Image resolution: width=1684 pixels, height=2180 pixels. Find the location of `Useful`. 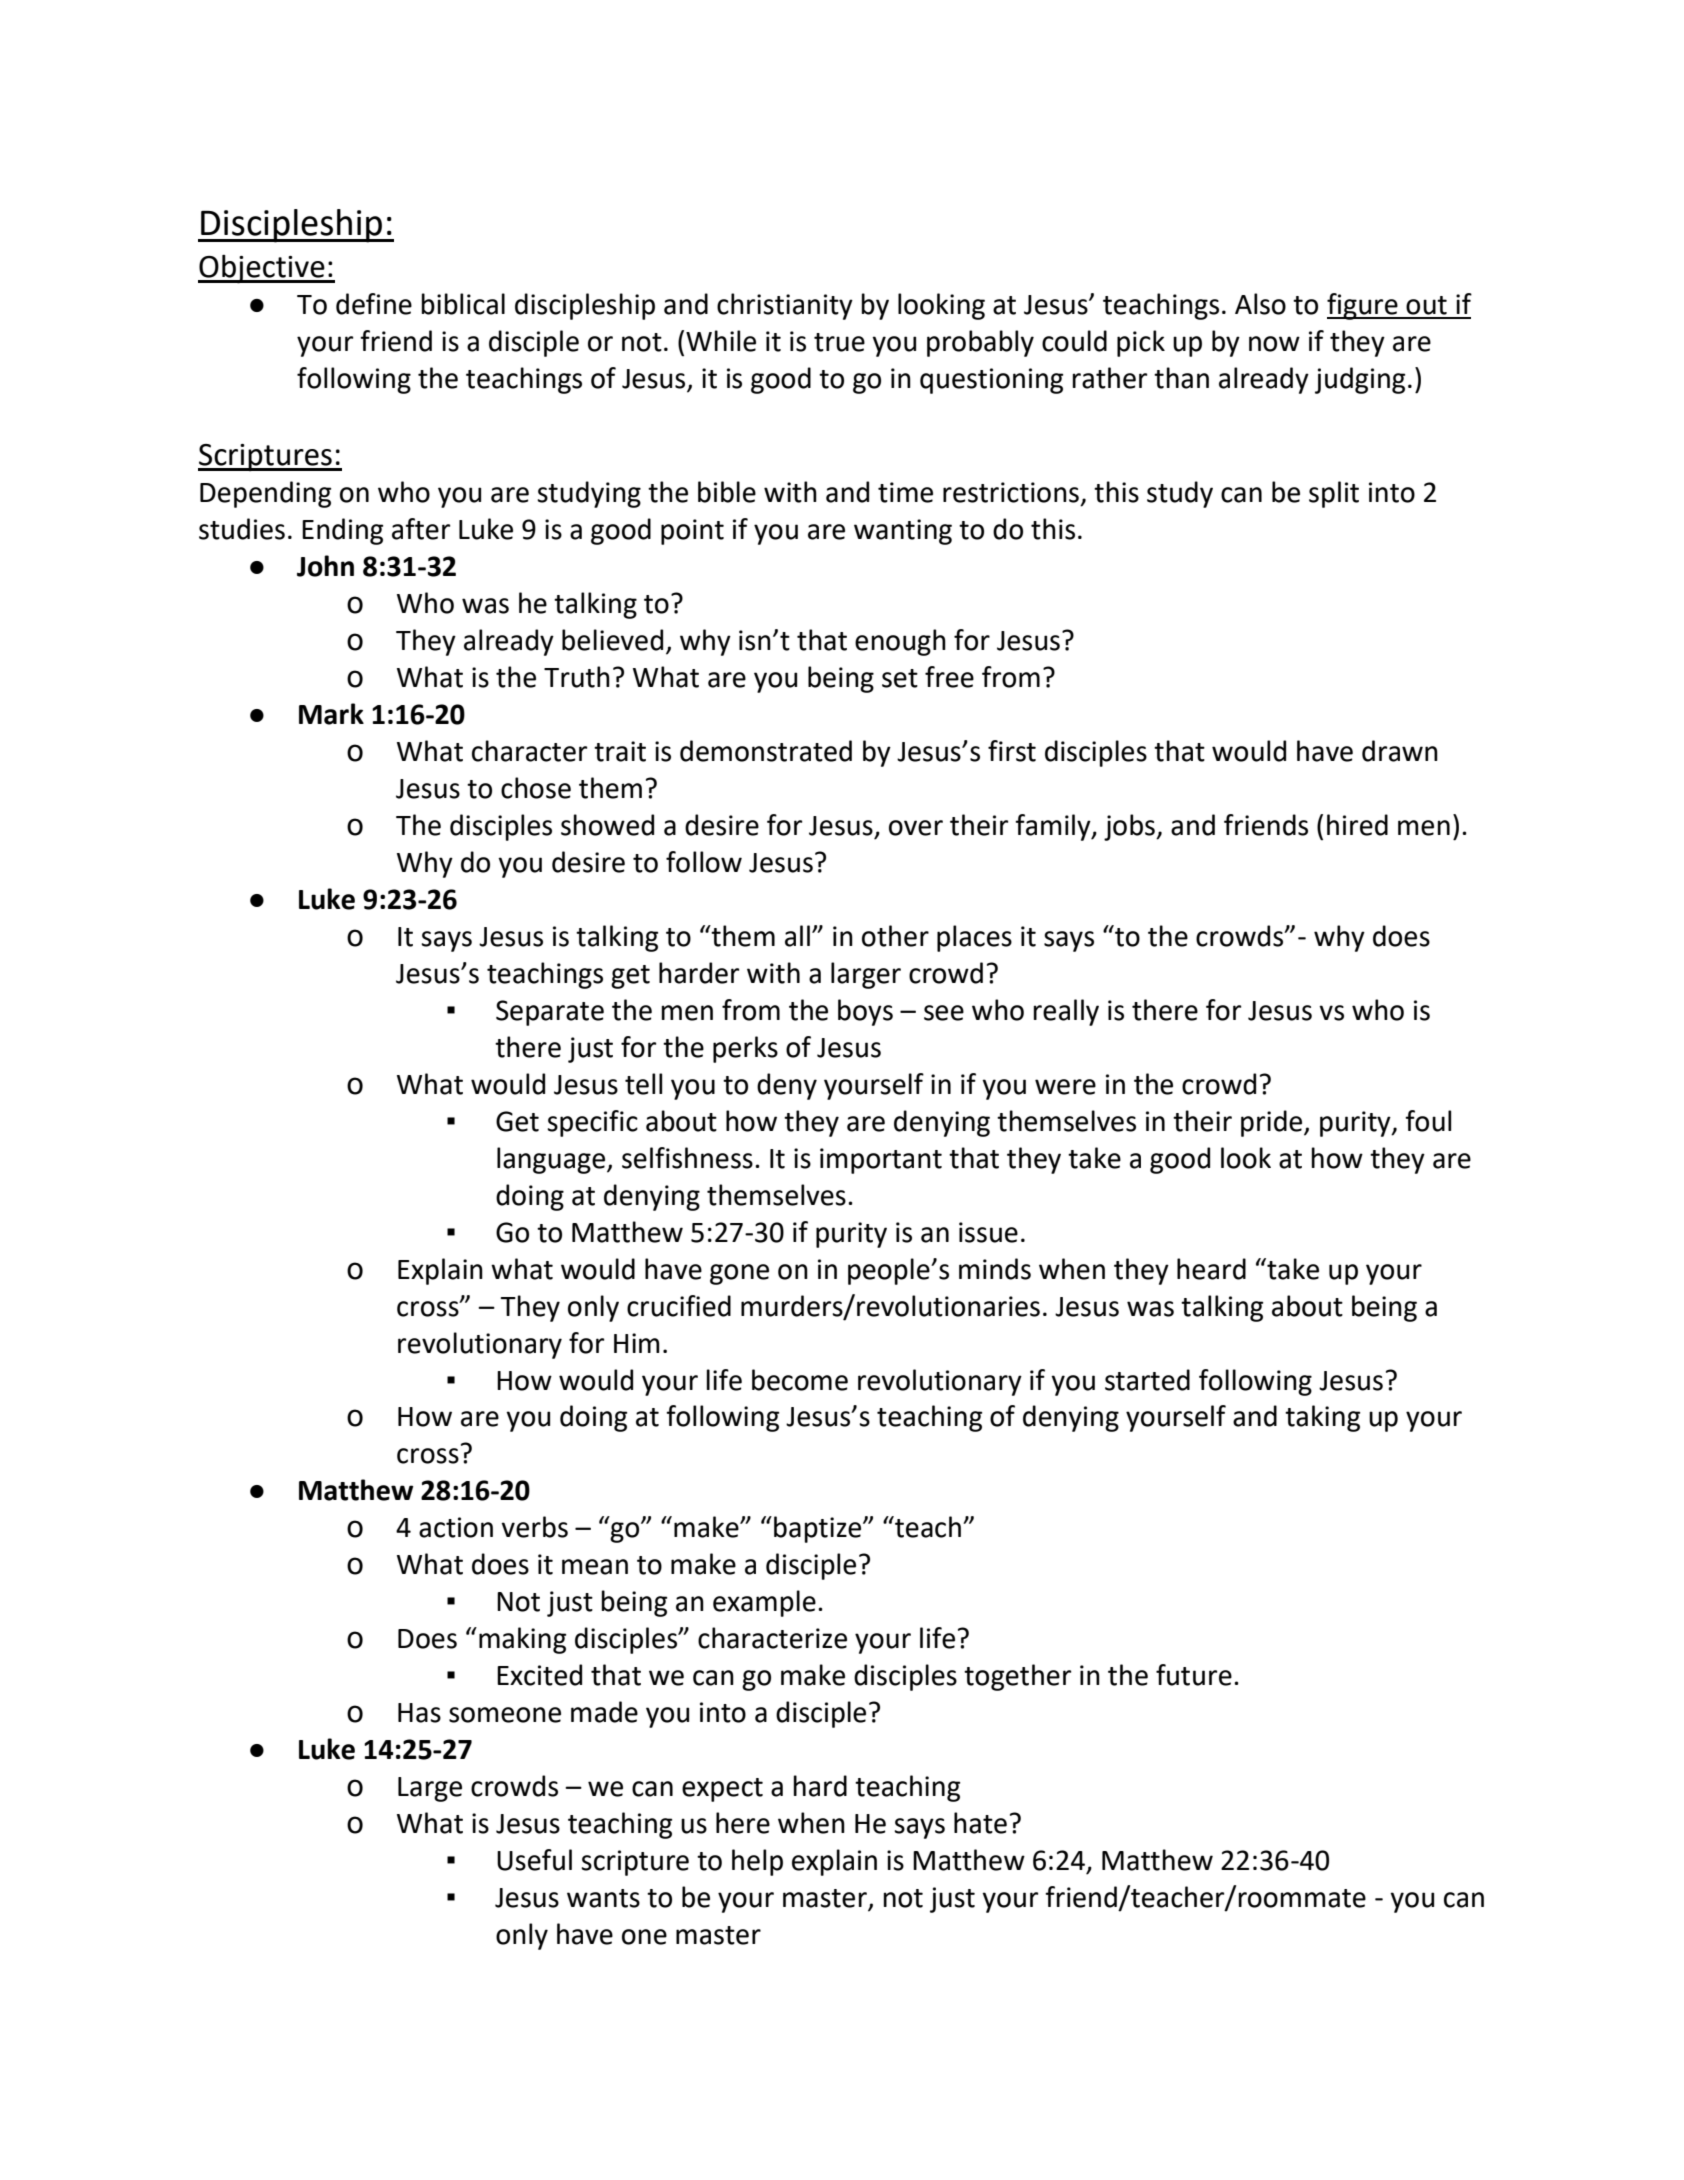

Useful is located at coordinates (534, 1860).
